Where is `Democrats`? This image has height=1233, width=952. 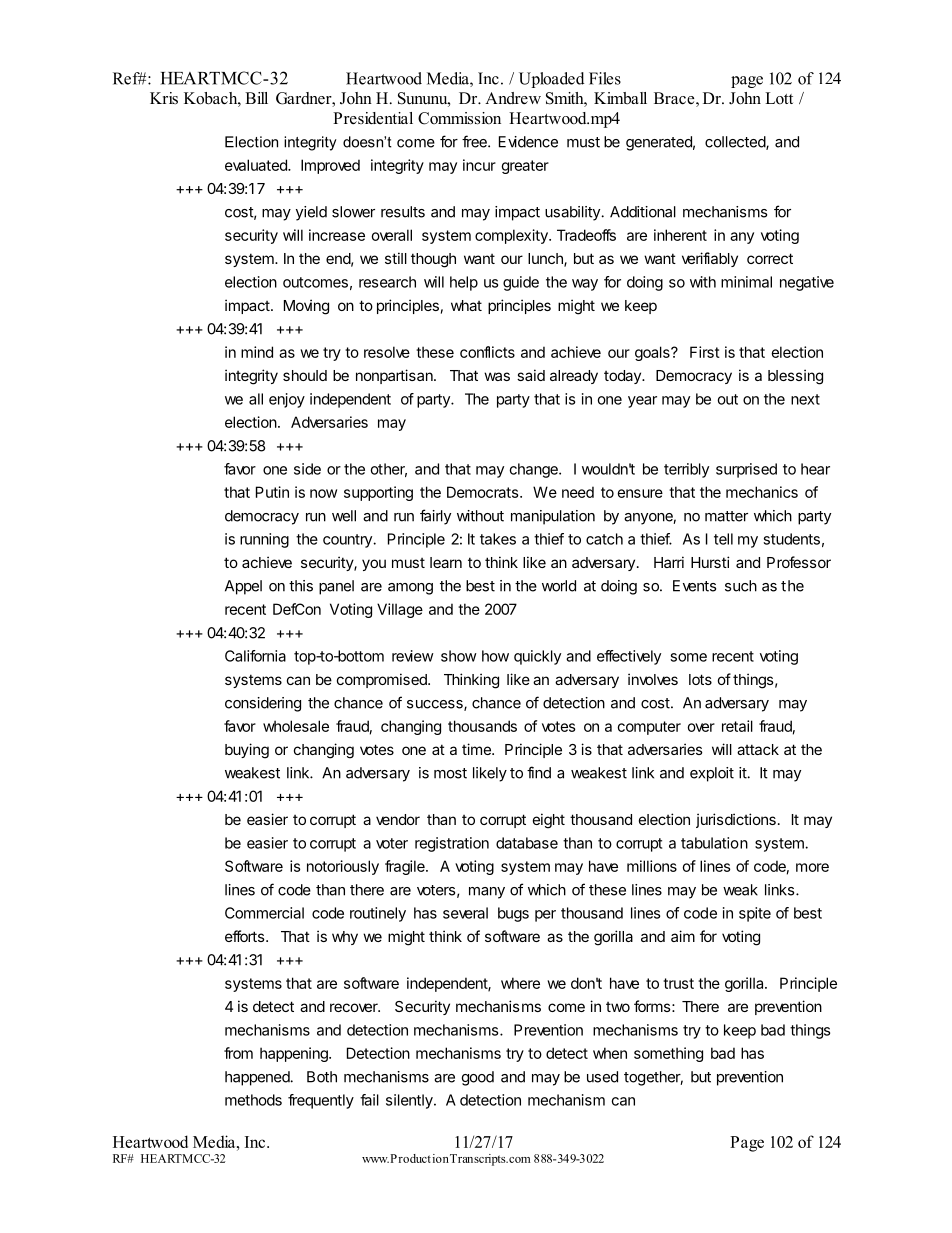
Democrats is located at coordinates (483, 492).
